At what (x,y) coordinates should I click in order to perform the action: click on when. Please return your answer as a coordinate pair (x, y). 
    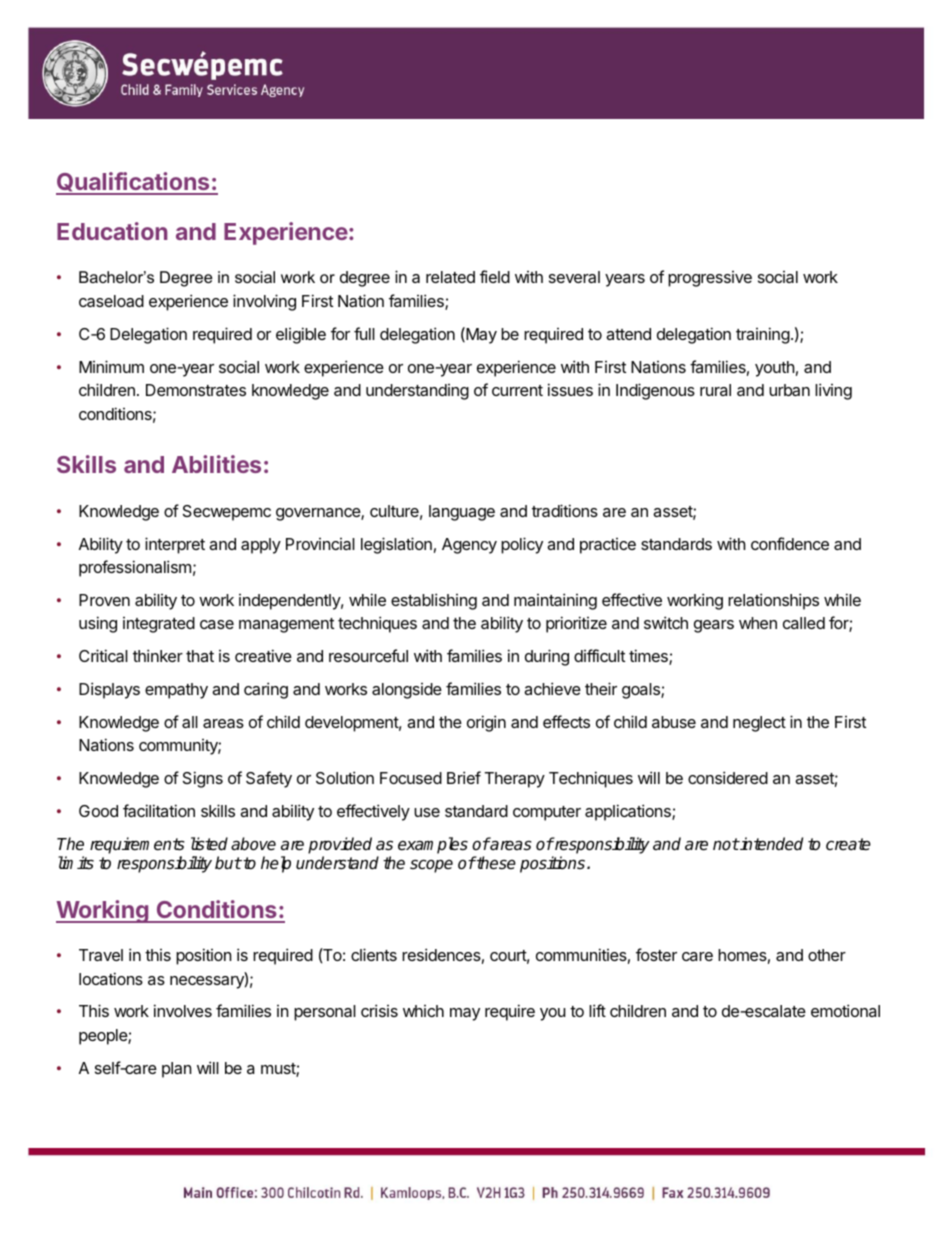
    Looking at the image, I should click on (758, 623).
